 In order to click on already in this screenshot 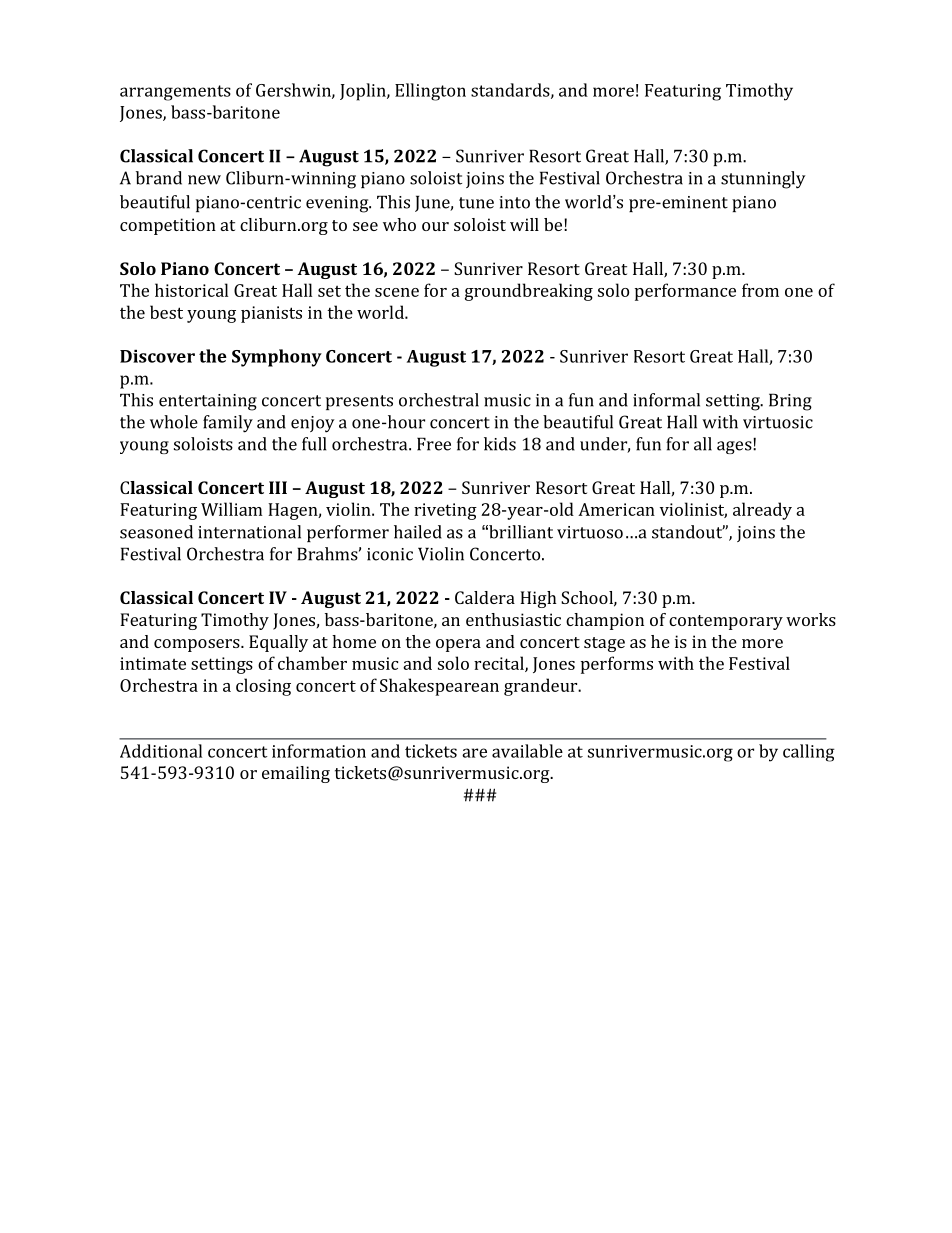, I will do `click(762, 511)`.
